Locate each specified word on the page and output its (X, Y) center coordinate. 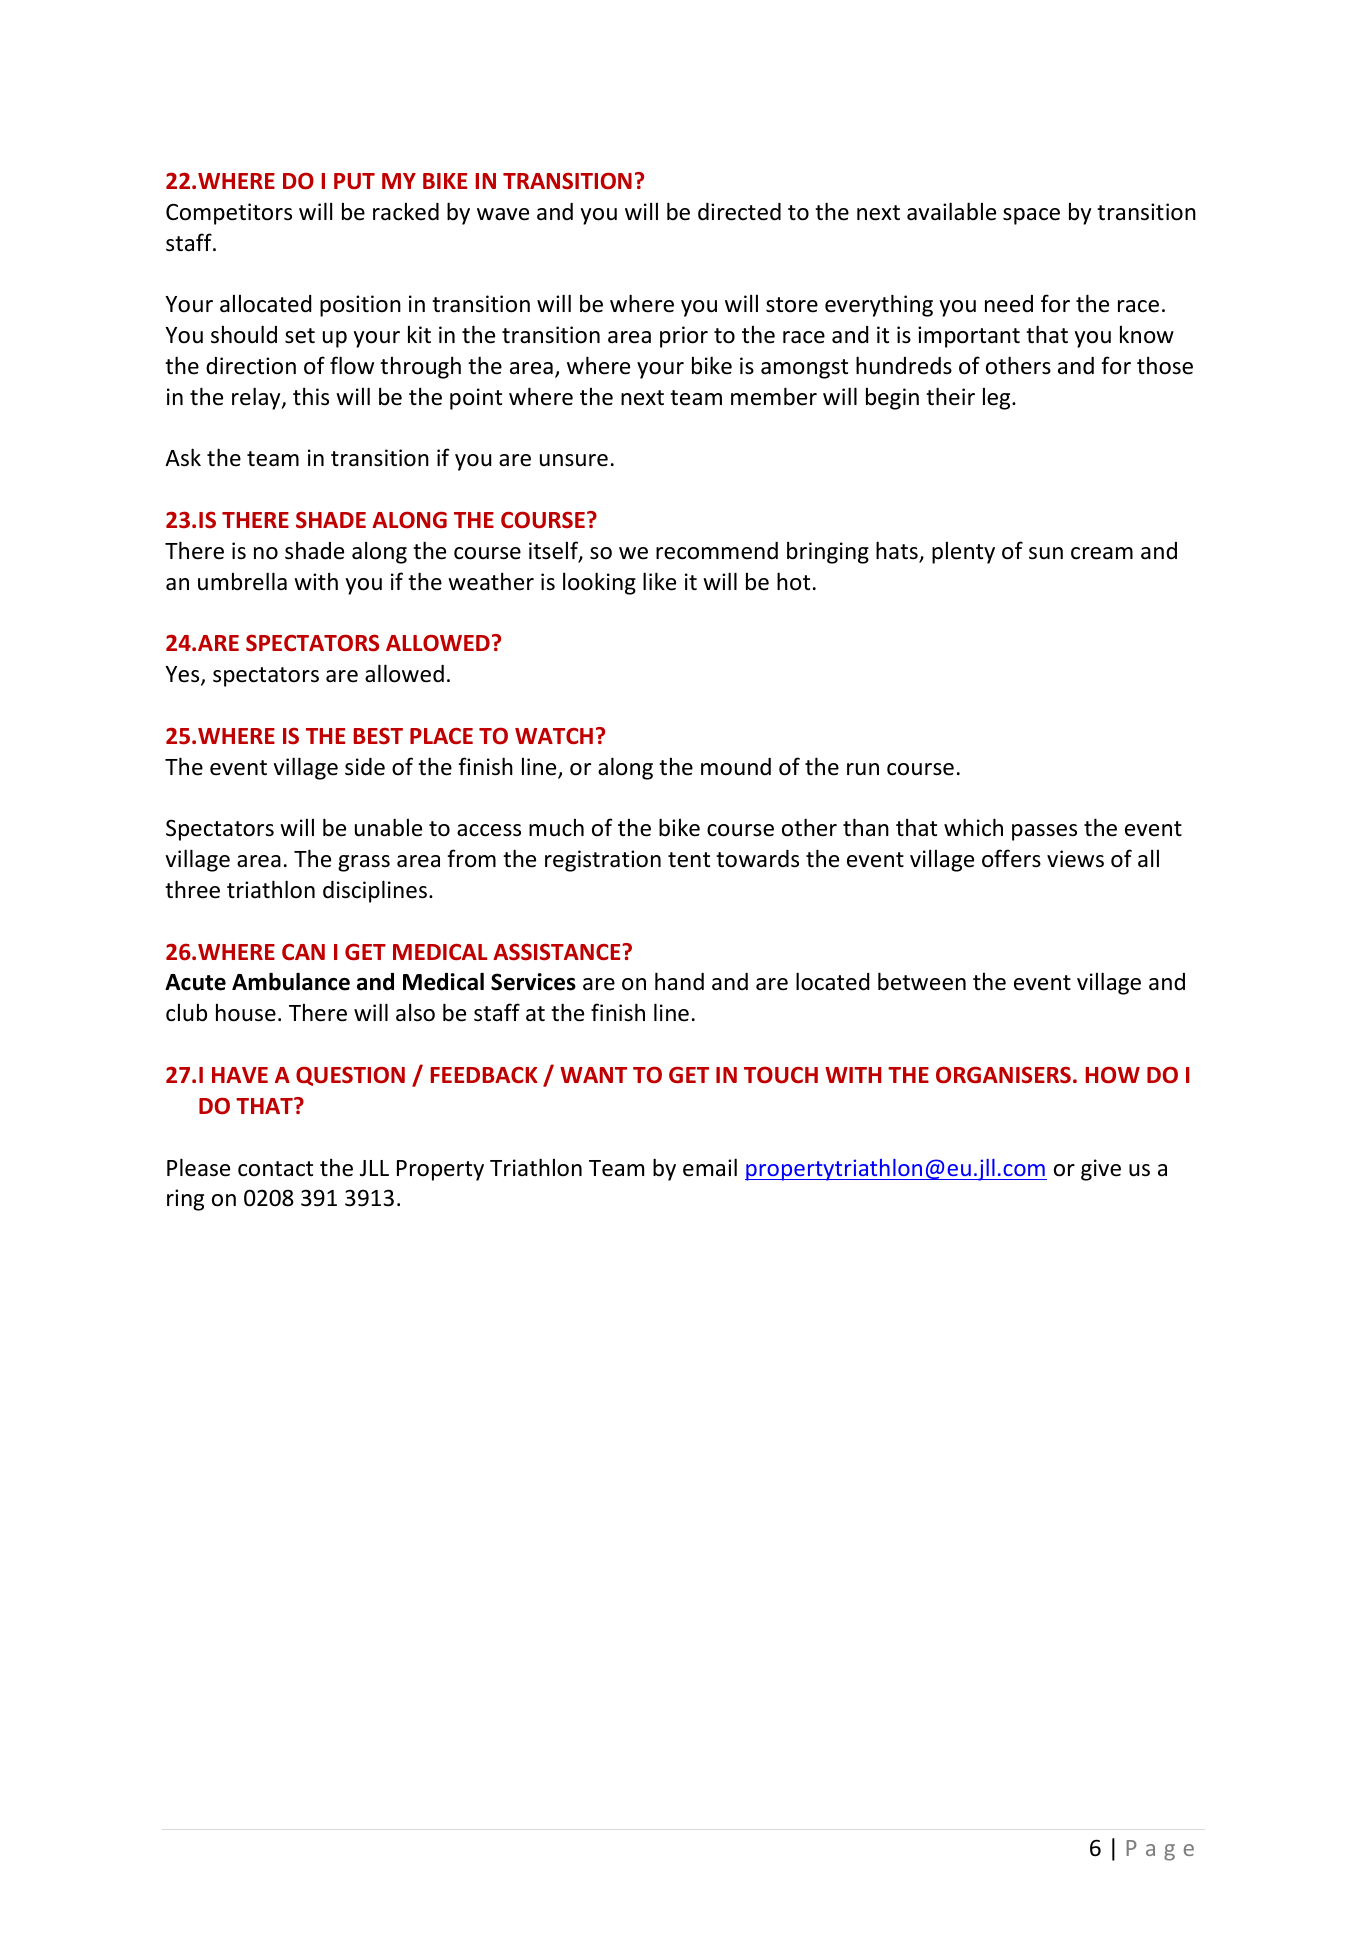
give (1101, 1170)
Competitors (229, 214)
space (1031, 216)
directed (739, 212)
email (710, 1167)
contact (275, 1169)
